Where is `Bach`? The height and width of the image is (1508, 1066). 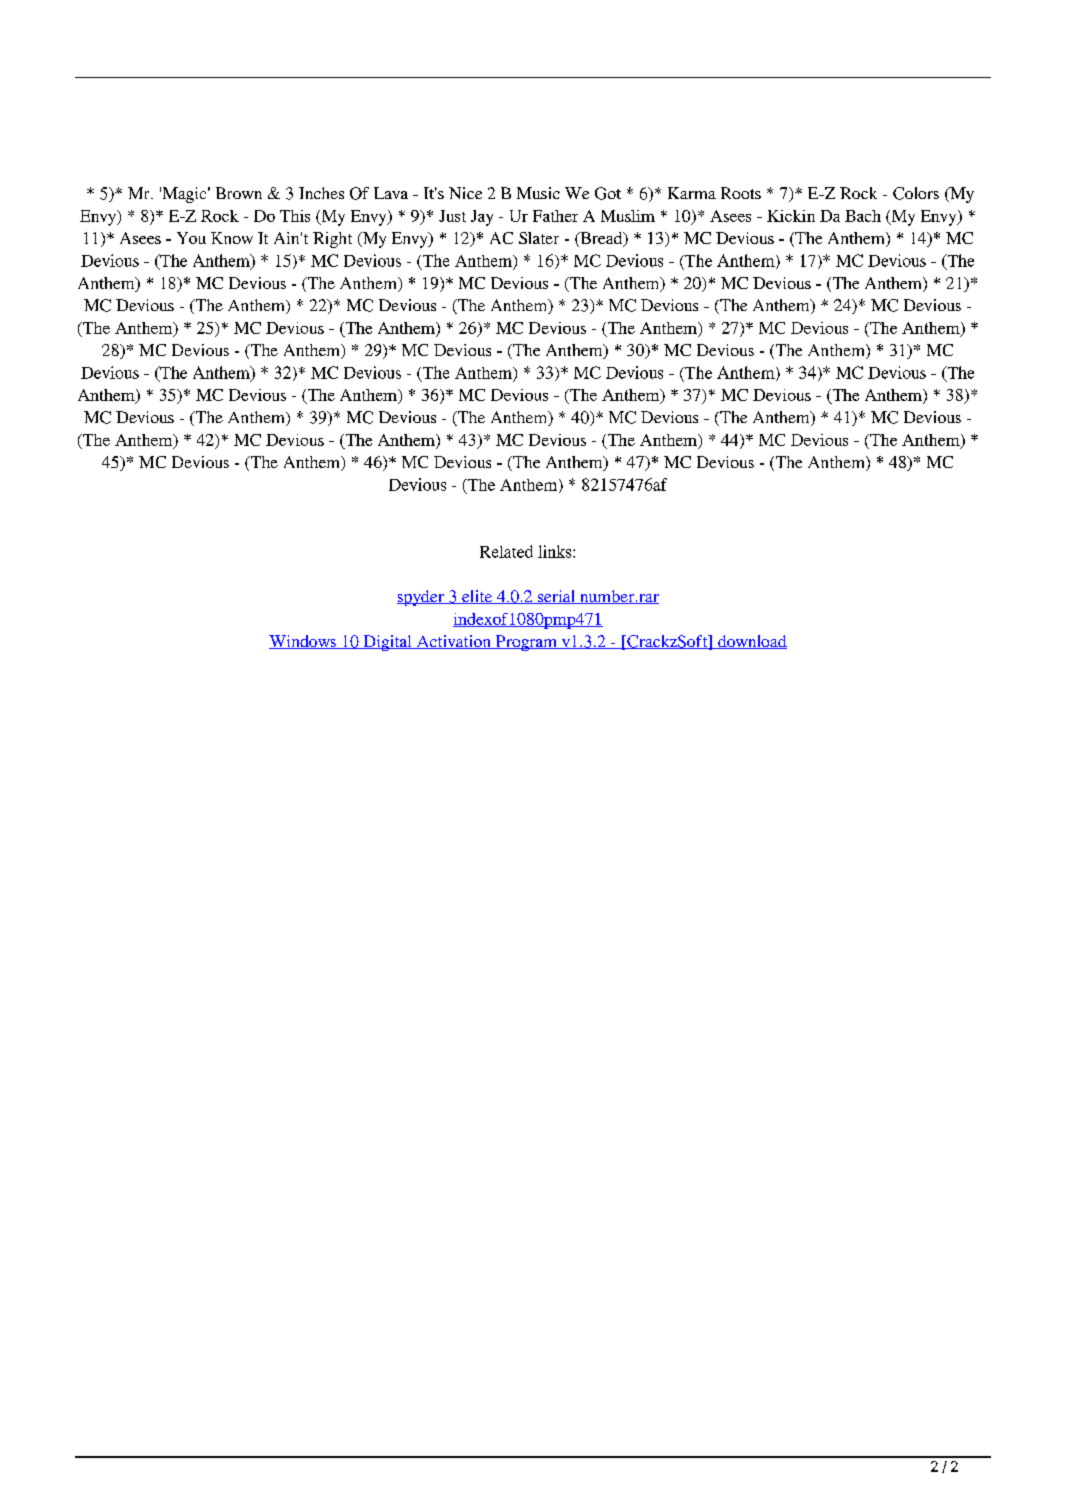
Bach is located at coordinates (863, 216).
